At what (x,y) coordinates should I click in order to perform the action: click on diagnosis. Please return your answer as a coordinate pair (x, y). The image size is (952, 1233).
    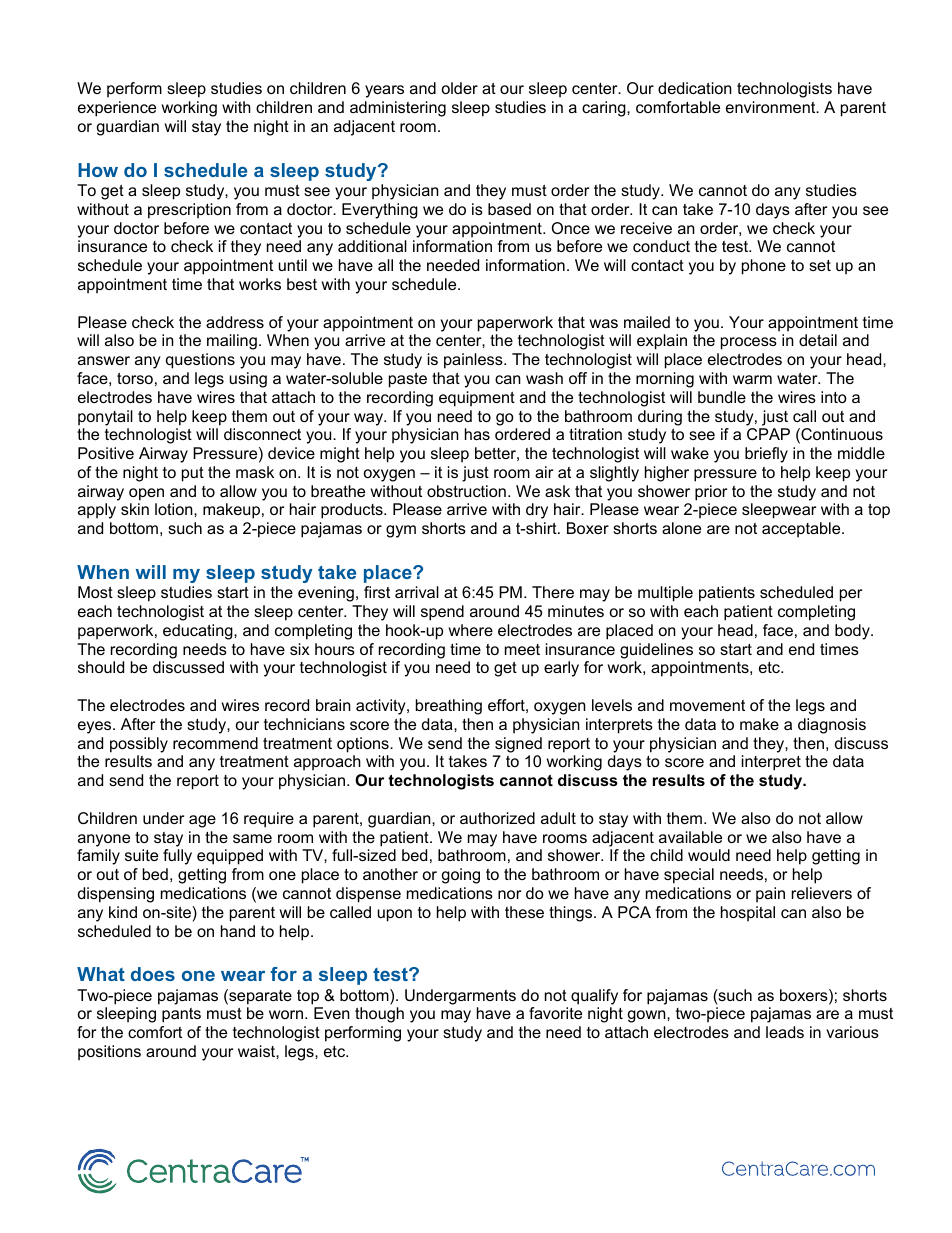
    Looking at the image, I should click on (832, 726).
